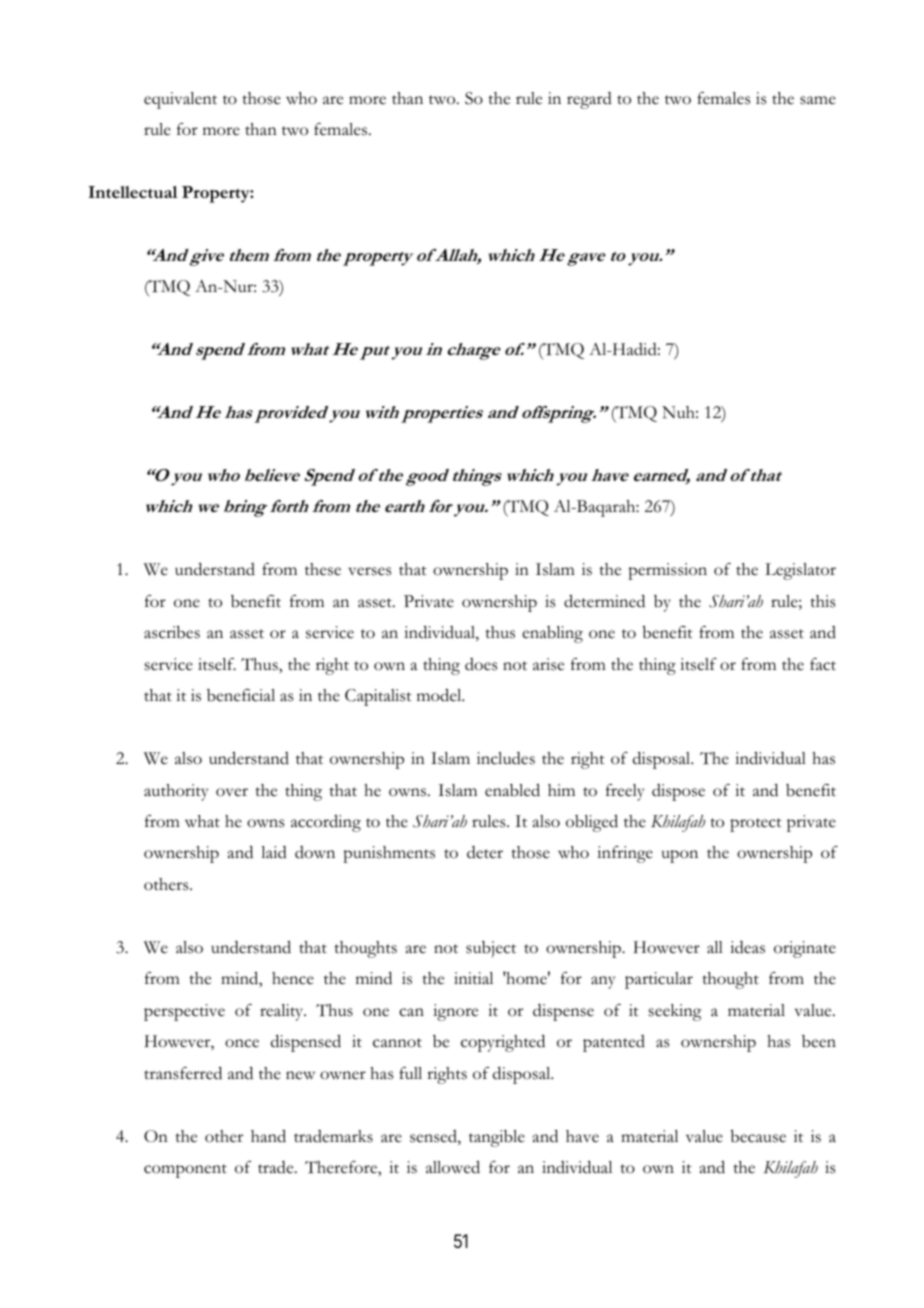 The width and height of the document is (924, 1308). Describe the element at coordinates (481, 664) in the document. I see `does` at that location.
